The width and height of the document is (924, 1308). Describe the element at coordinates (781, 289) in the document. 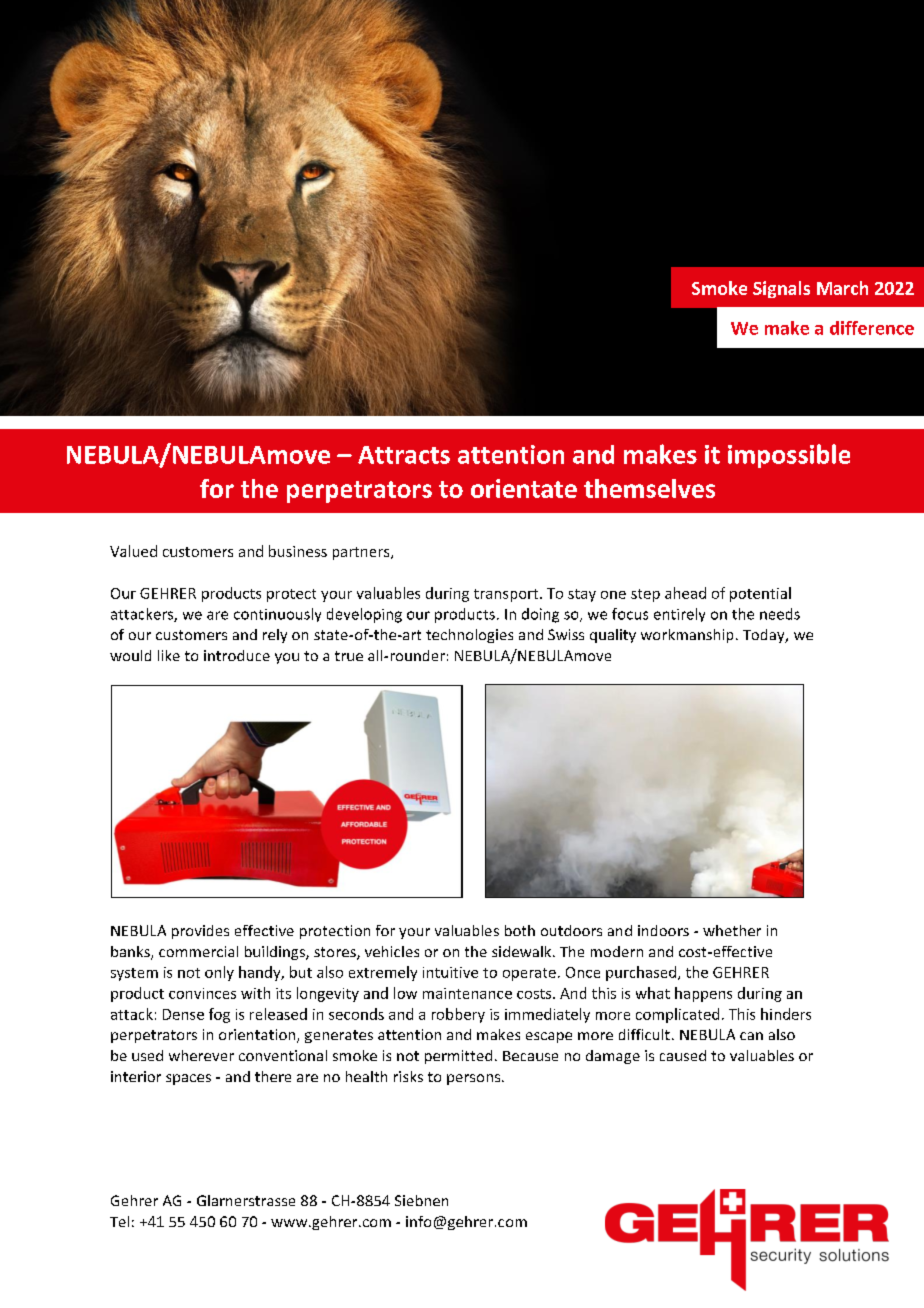

I see `Signals` at that location.
